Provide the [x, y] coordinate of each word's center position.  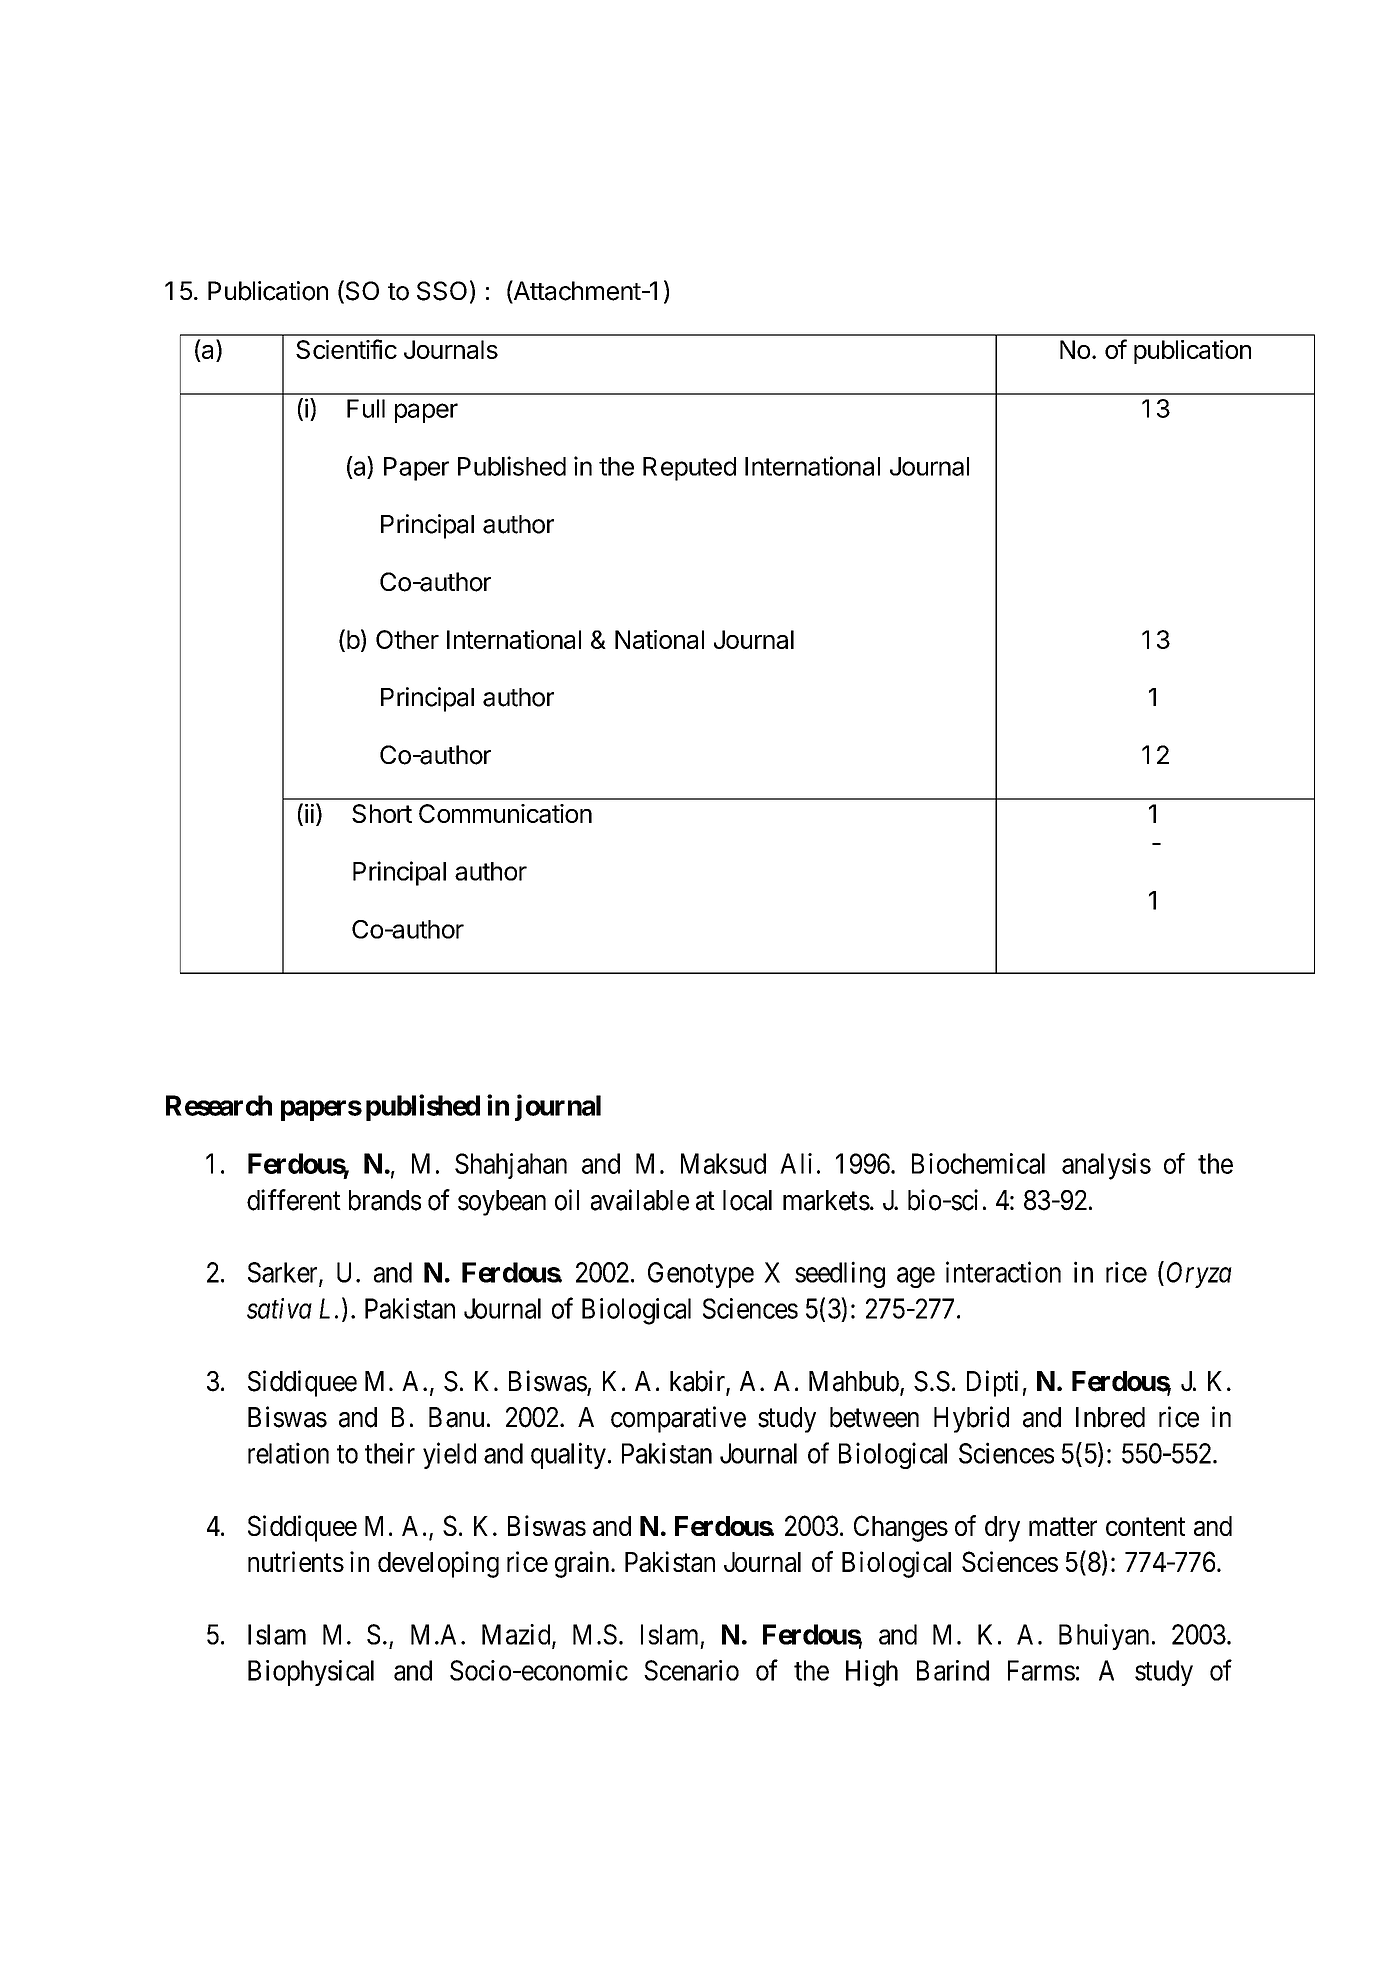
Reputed [689, 469]
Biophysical [311, 1673]
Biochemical [978, 1163]
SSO [442, 291]
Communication [505, 813]
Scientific [346, 349]
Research [219, 1105]
